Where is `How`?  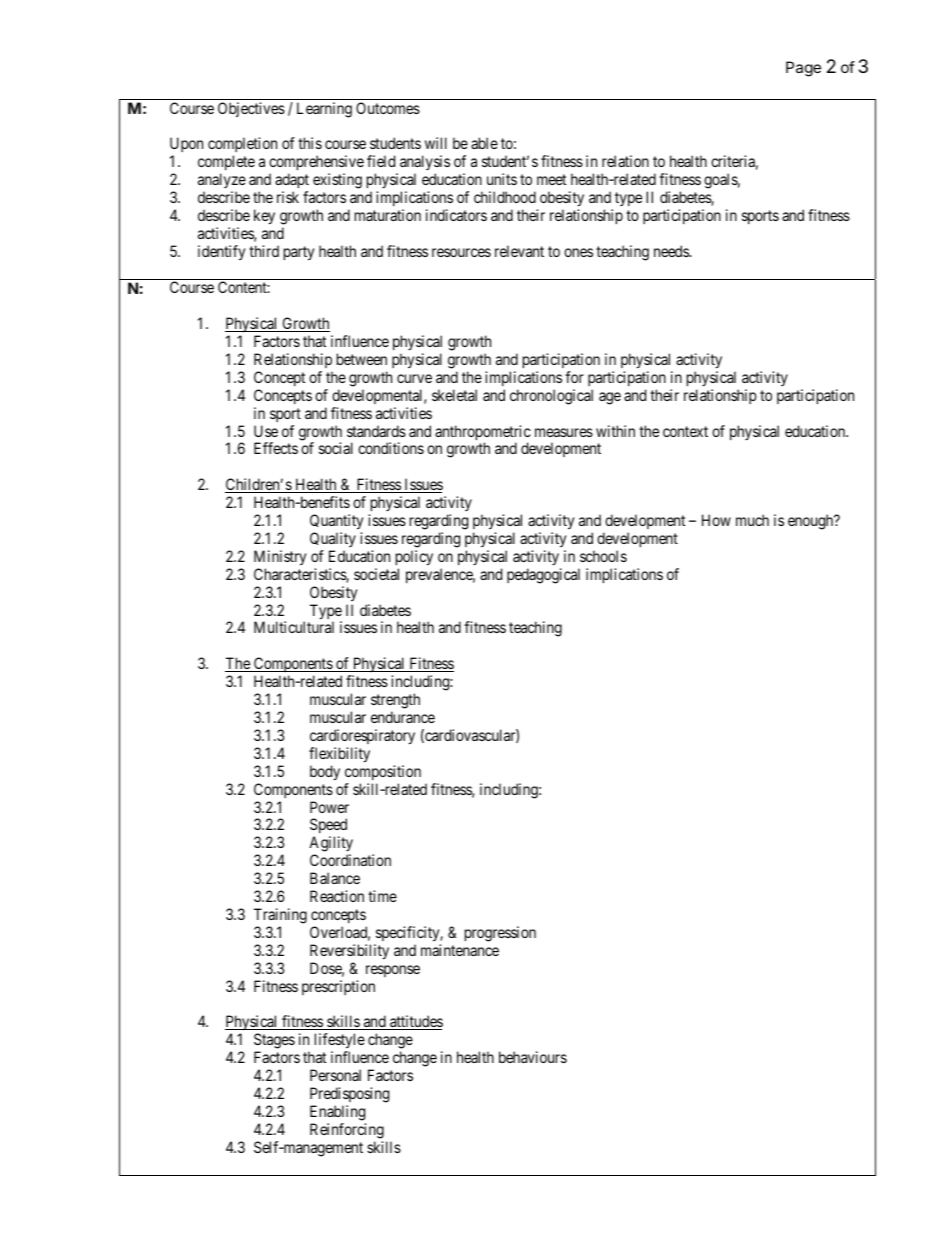 How is located at coordinates (716, 520).
